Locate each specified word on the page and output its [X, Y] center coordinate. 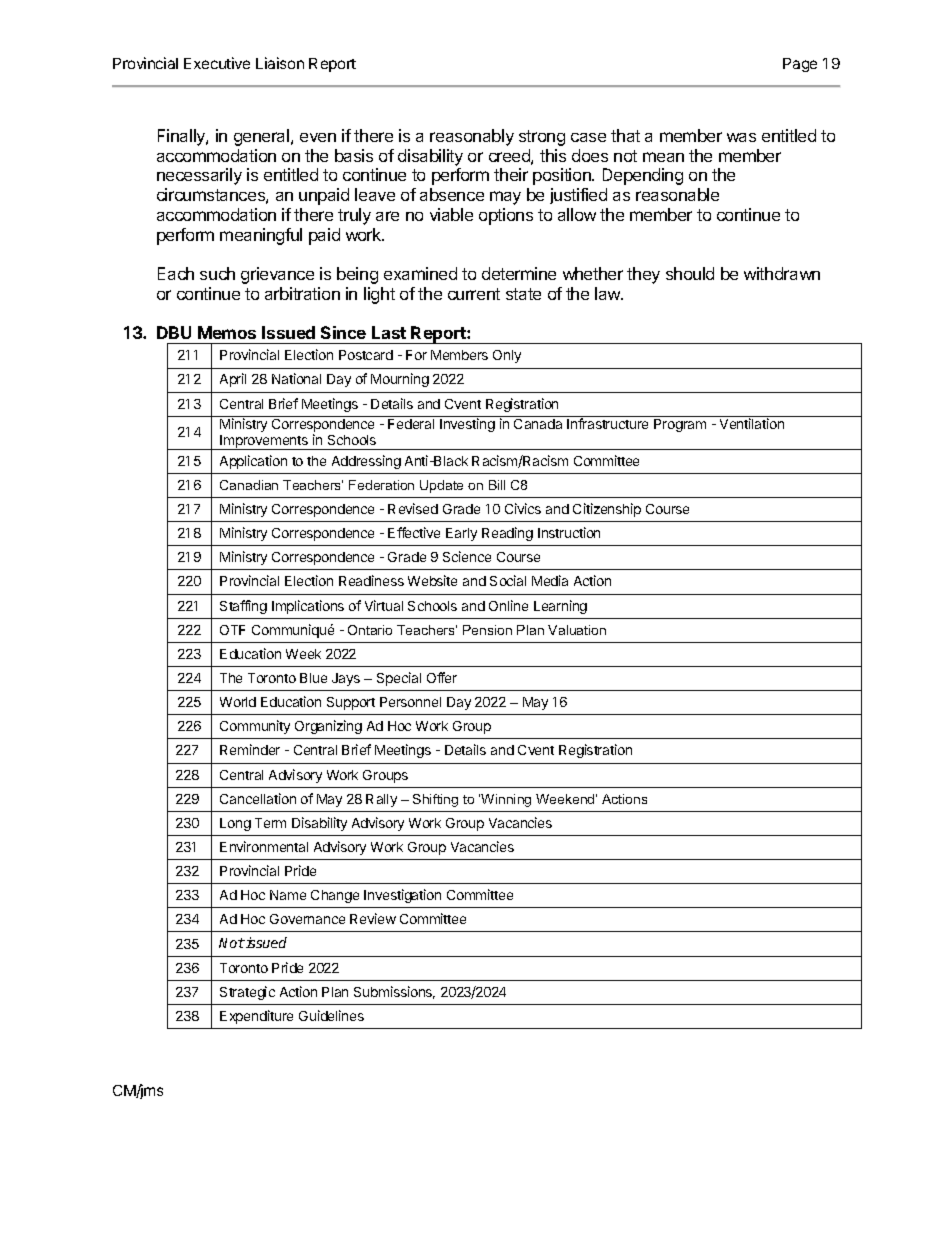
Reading [507, 534]
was [741, 137]
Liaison [280, 63]
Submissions [394, 992]
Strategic [247, 993]
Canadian [249, 485]
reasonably [472, 137]
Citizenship [607, 510]
